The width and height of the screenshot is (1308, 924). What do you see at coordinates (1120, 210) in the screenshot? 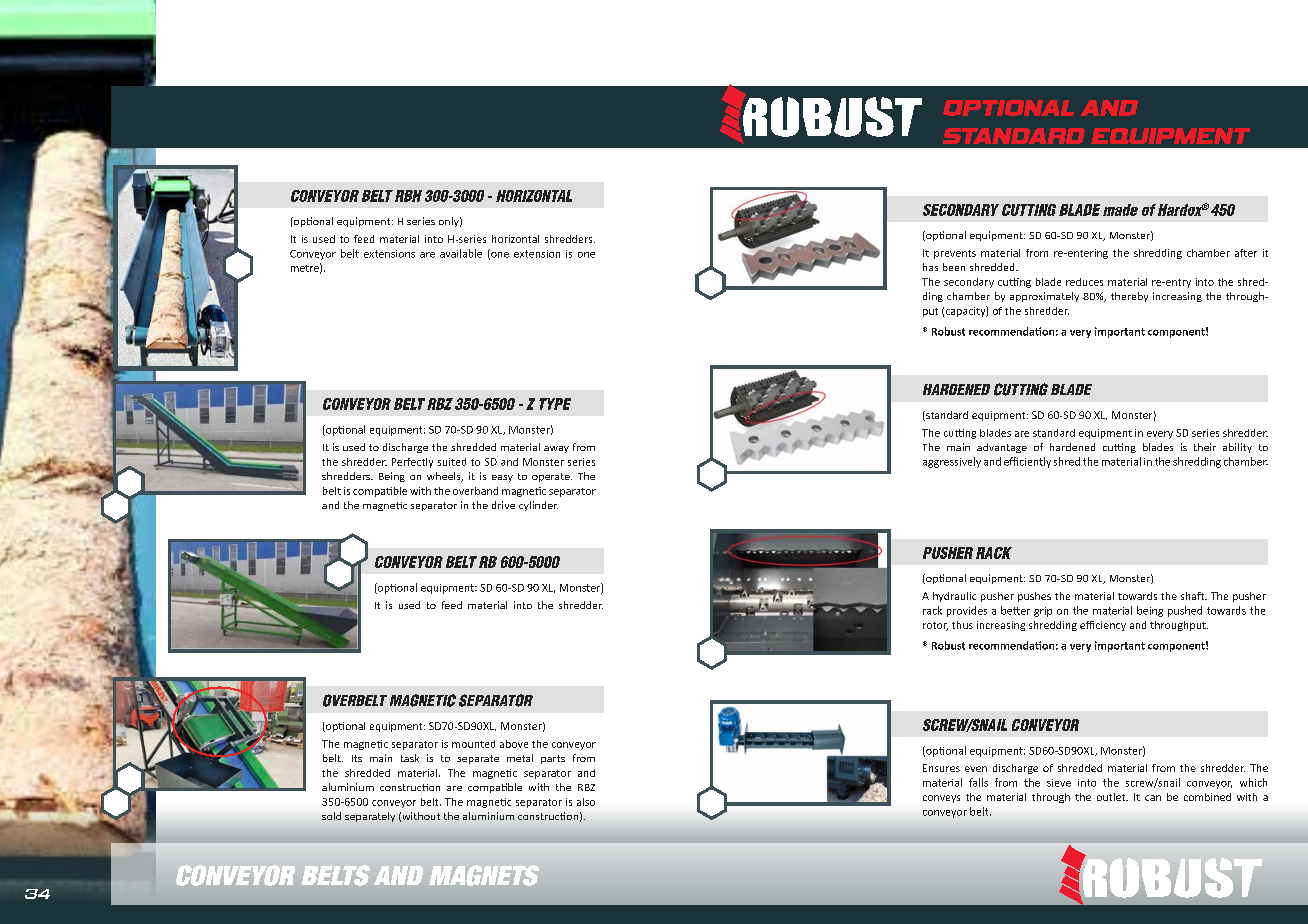
I see `made` at bounding box center [1120, 210].
